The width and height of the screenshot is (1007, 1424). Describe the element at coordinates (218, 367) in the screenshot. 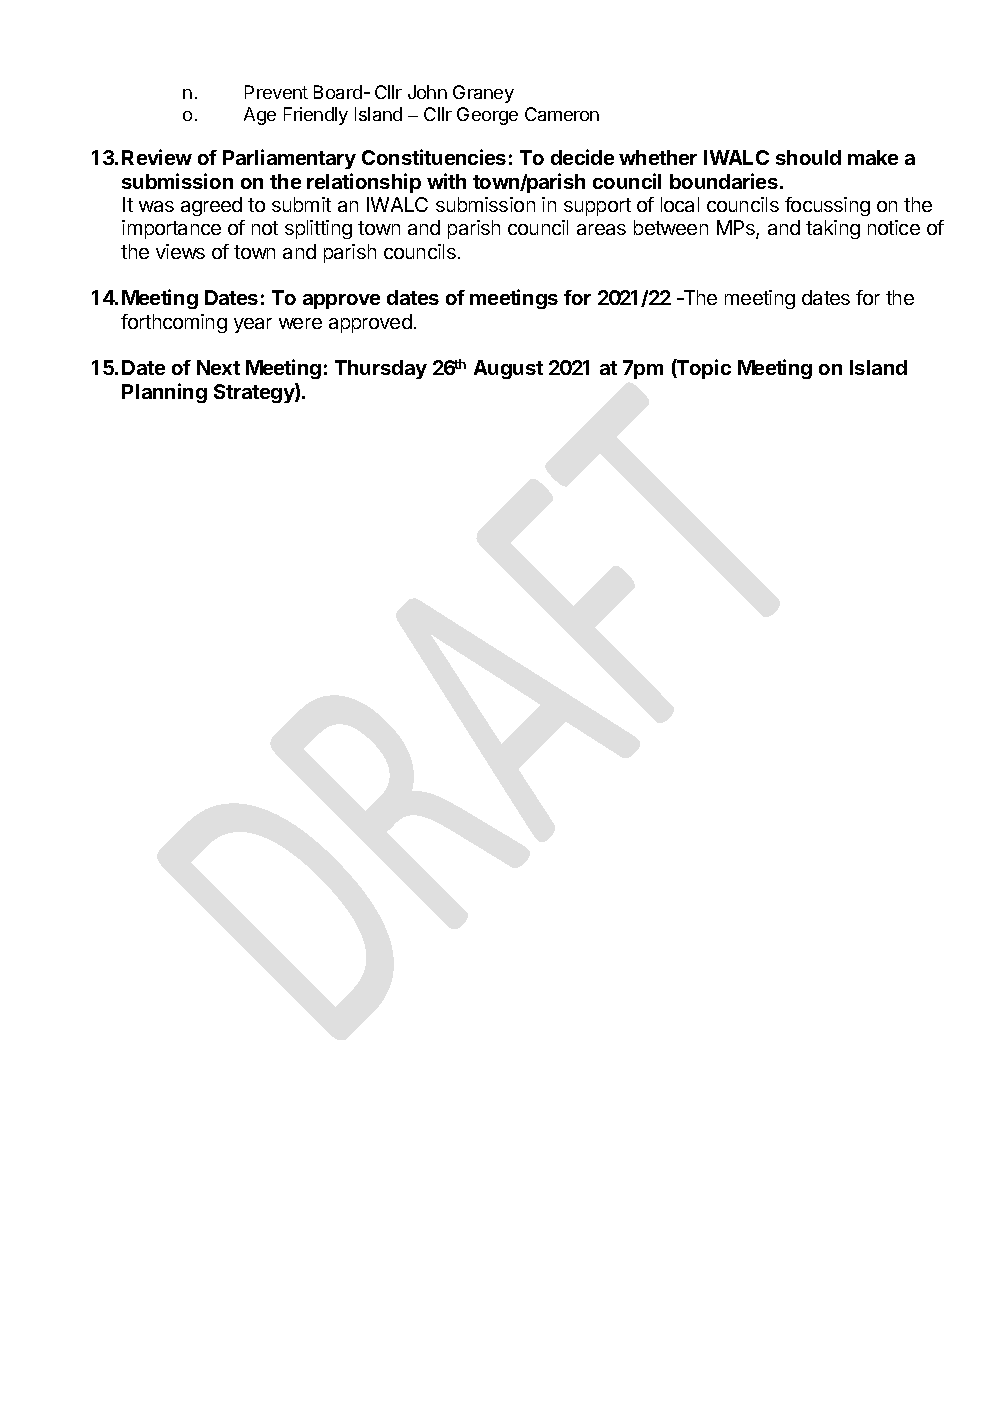

I see `Next` at that location.
